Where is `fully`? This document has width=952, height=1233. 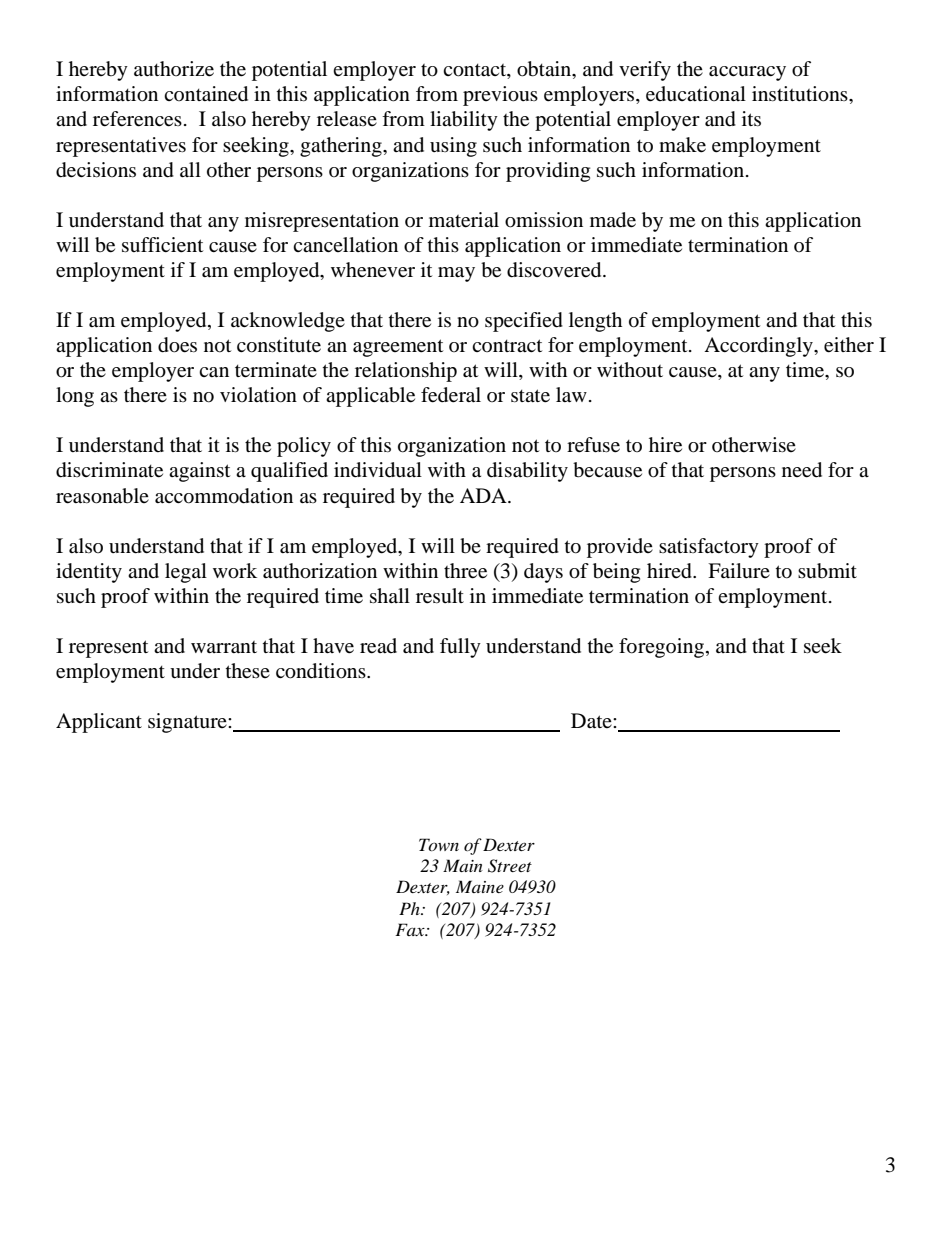 fully is located at coordinates (460, 648).
